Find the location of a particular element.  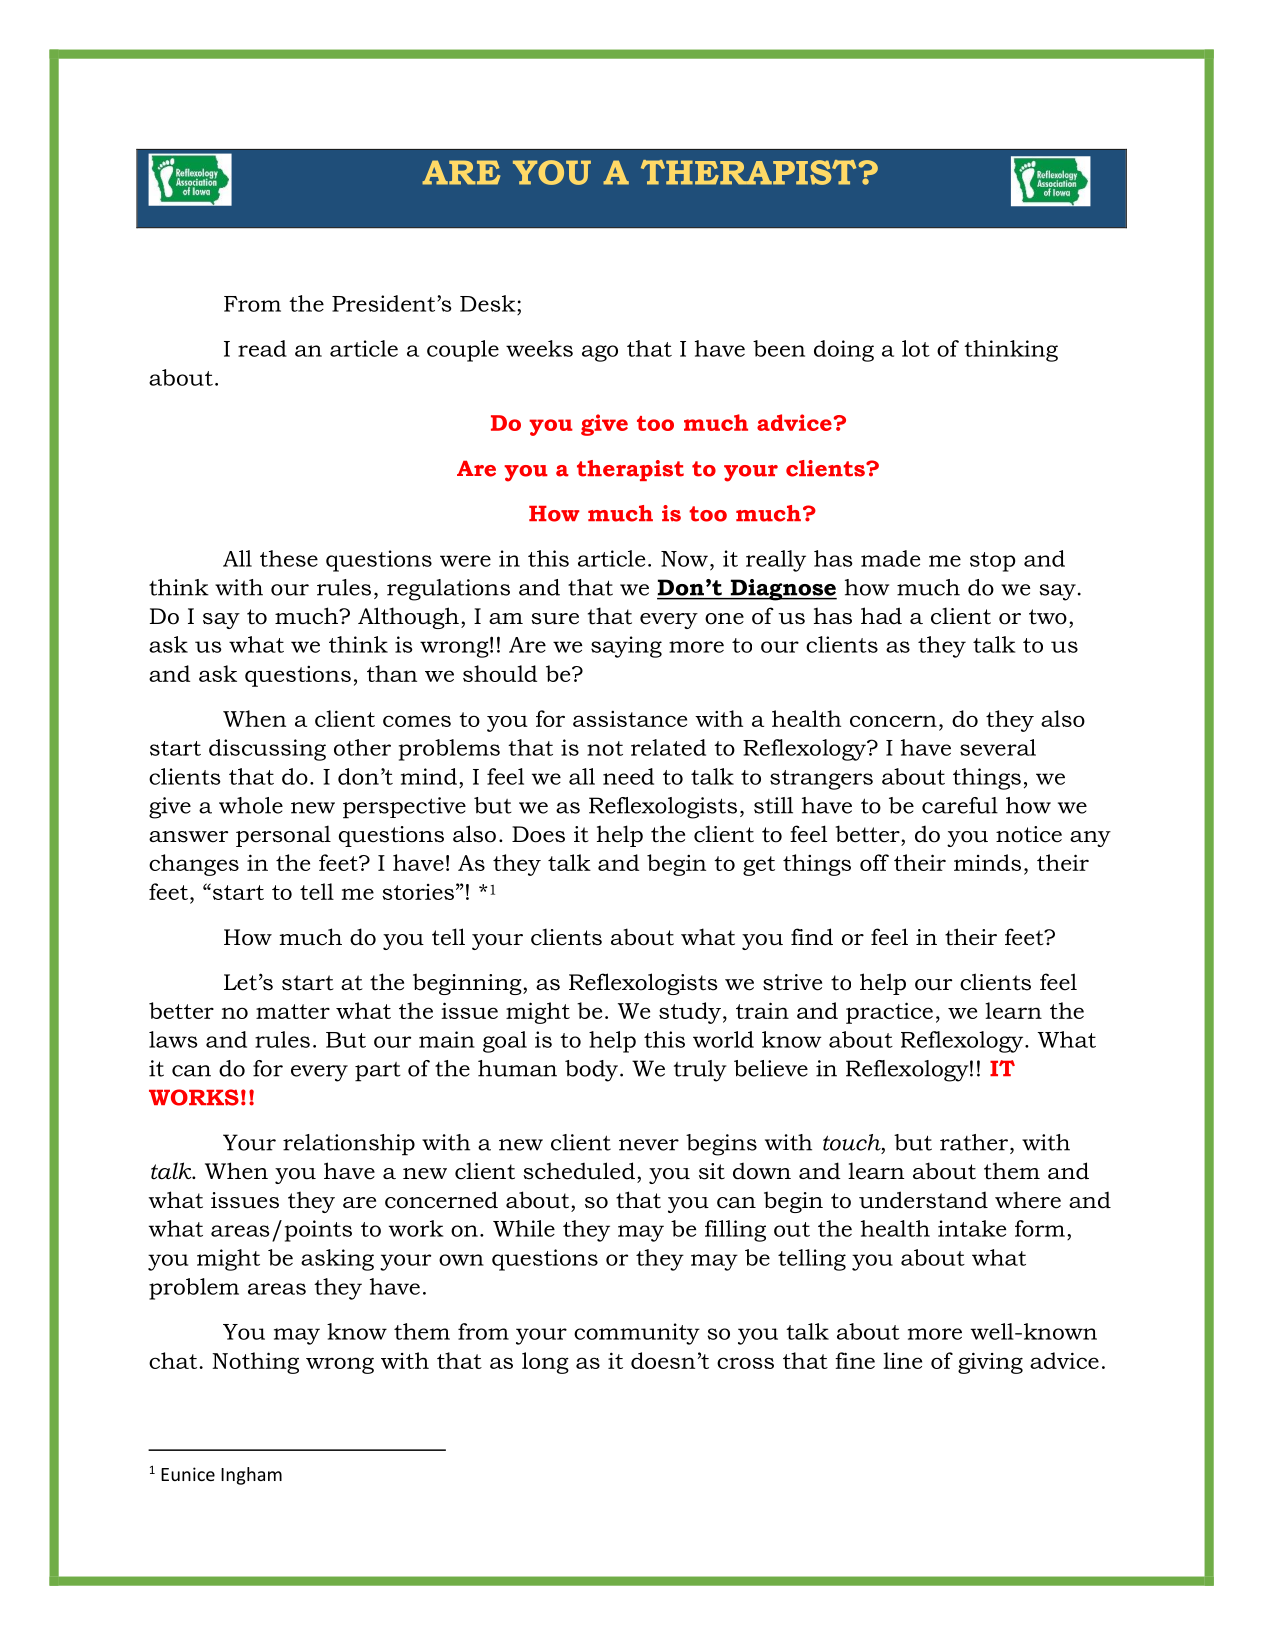

get is located at coordinates (759, 866).
